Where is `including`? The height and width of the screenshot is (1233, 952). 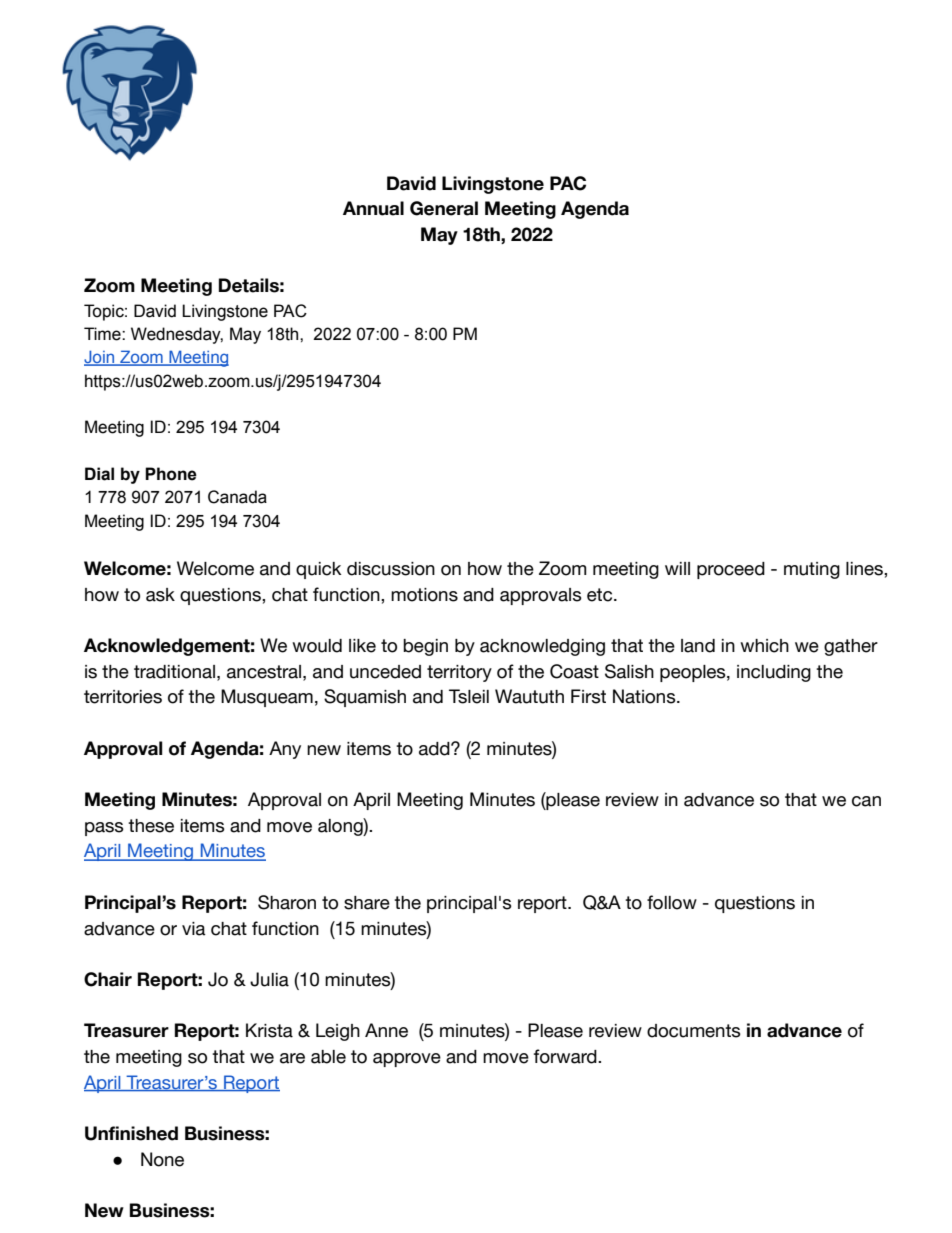
including is located at coordinates (774, 673).
